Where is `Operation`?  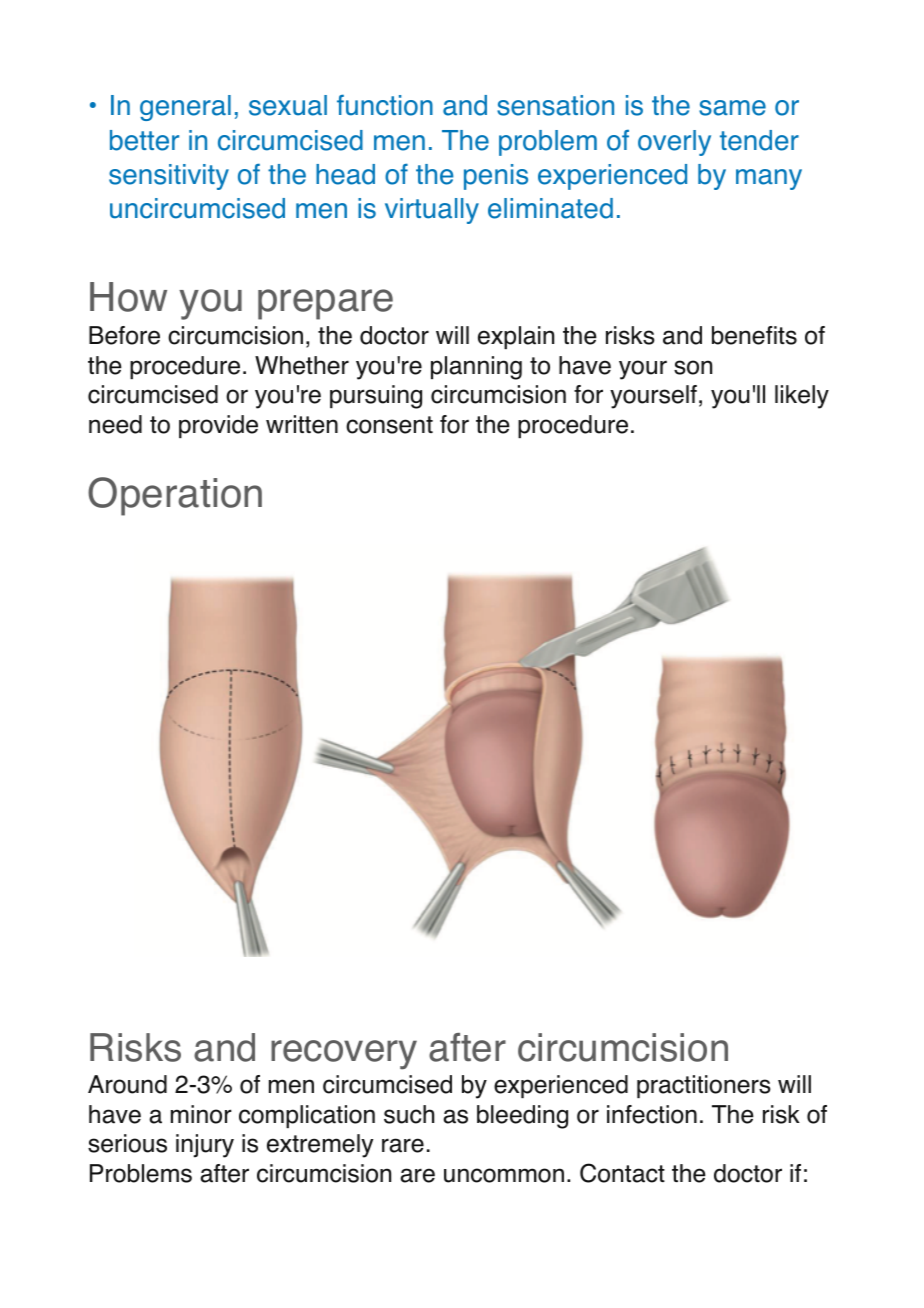 Operation is located at coordinates (175, 496).
